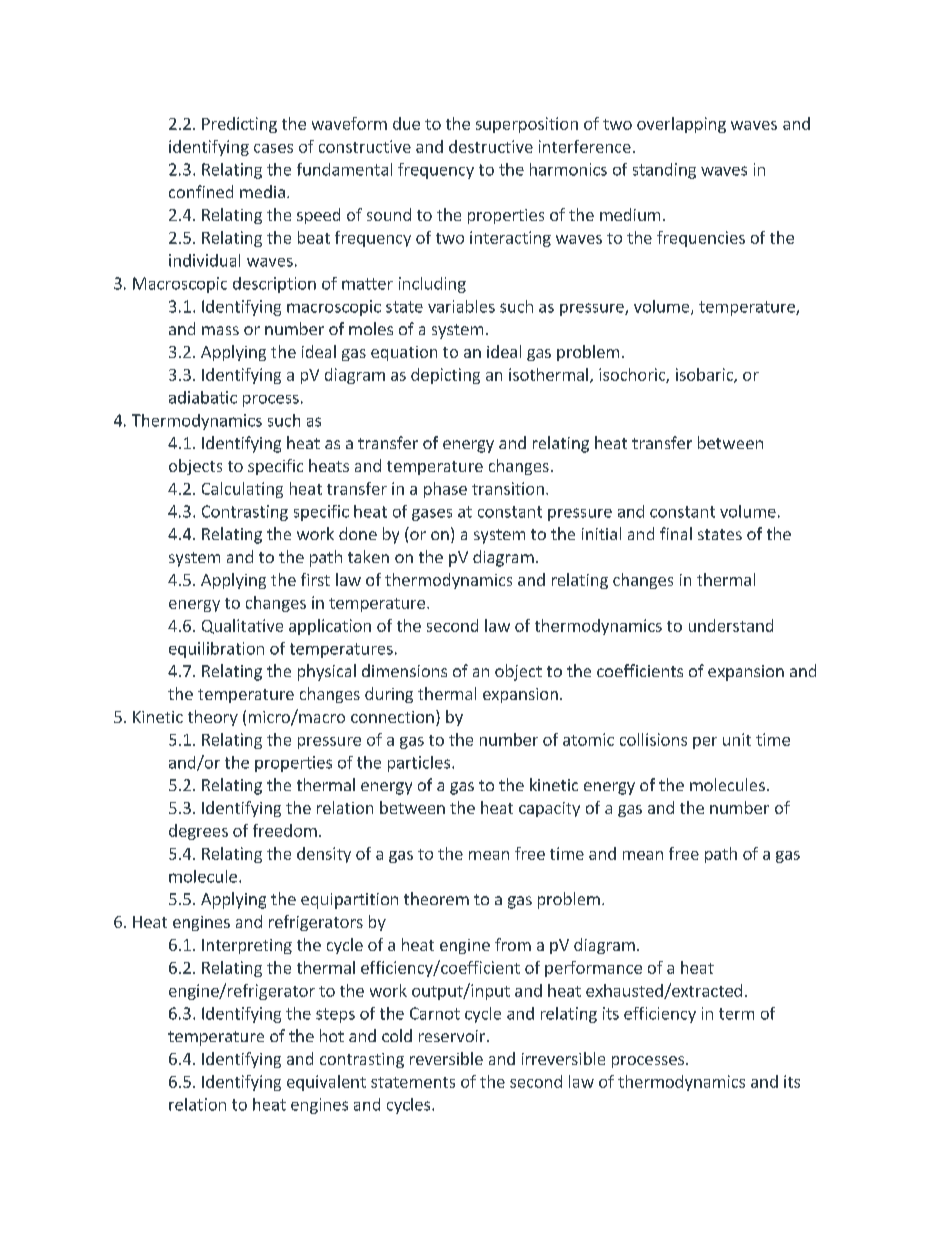 Image resolution: width=952 pixels, height=1233 pixels. Describe the element at coordinates (452, 1036) in the document. I see `reservoir` at that location.
